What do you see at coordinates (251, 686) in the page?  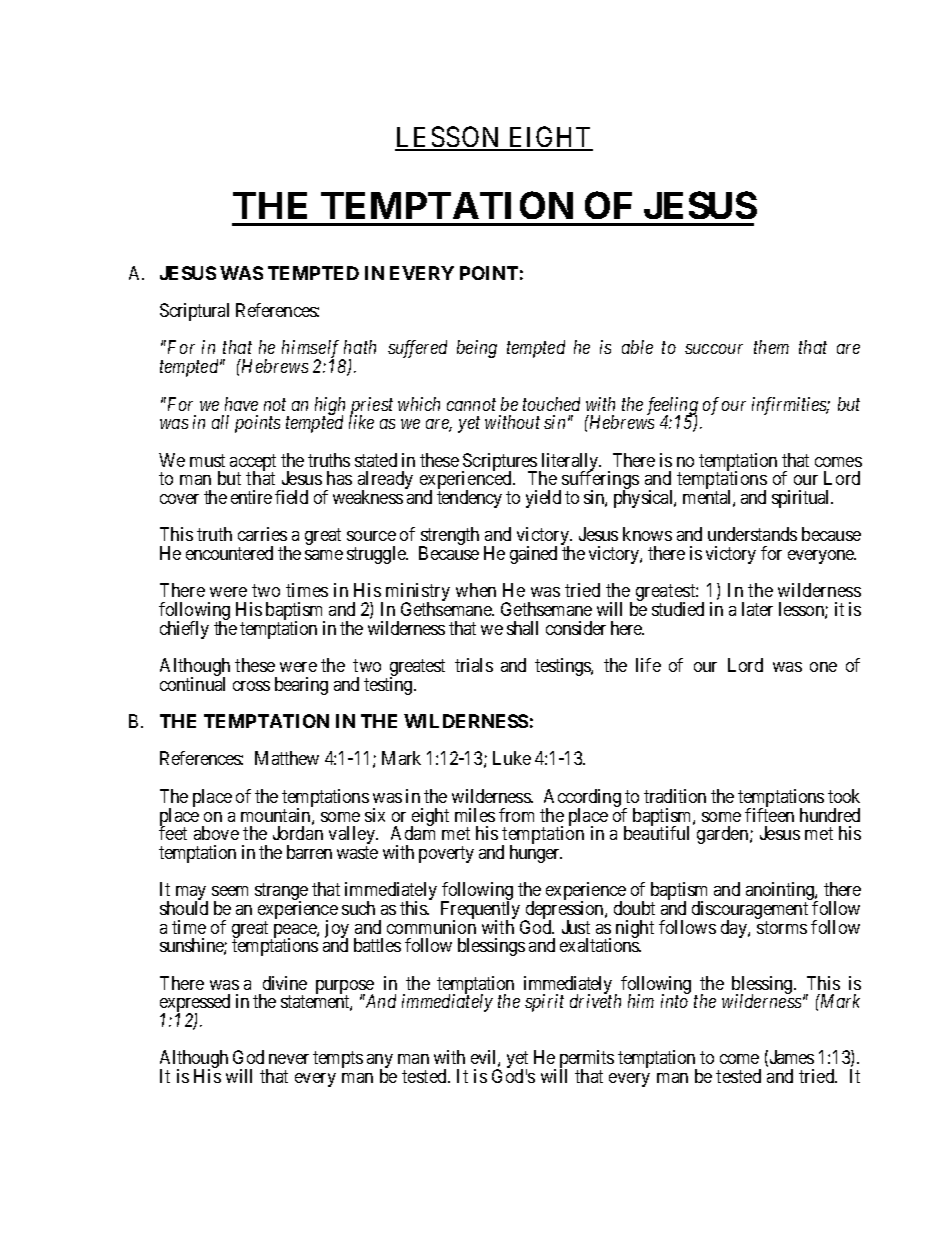 I see `cross` at bounding box center [251, 686].
